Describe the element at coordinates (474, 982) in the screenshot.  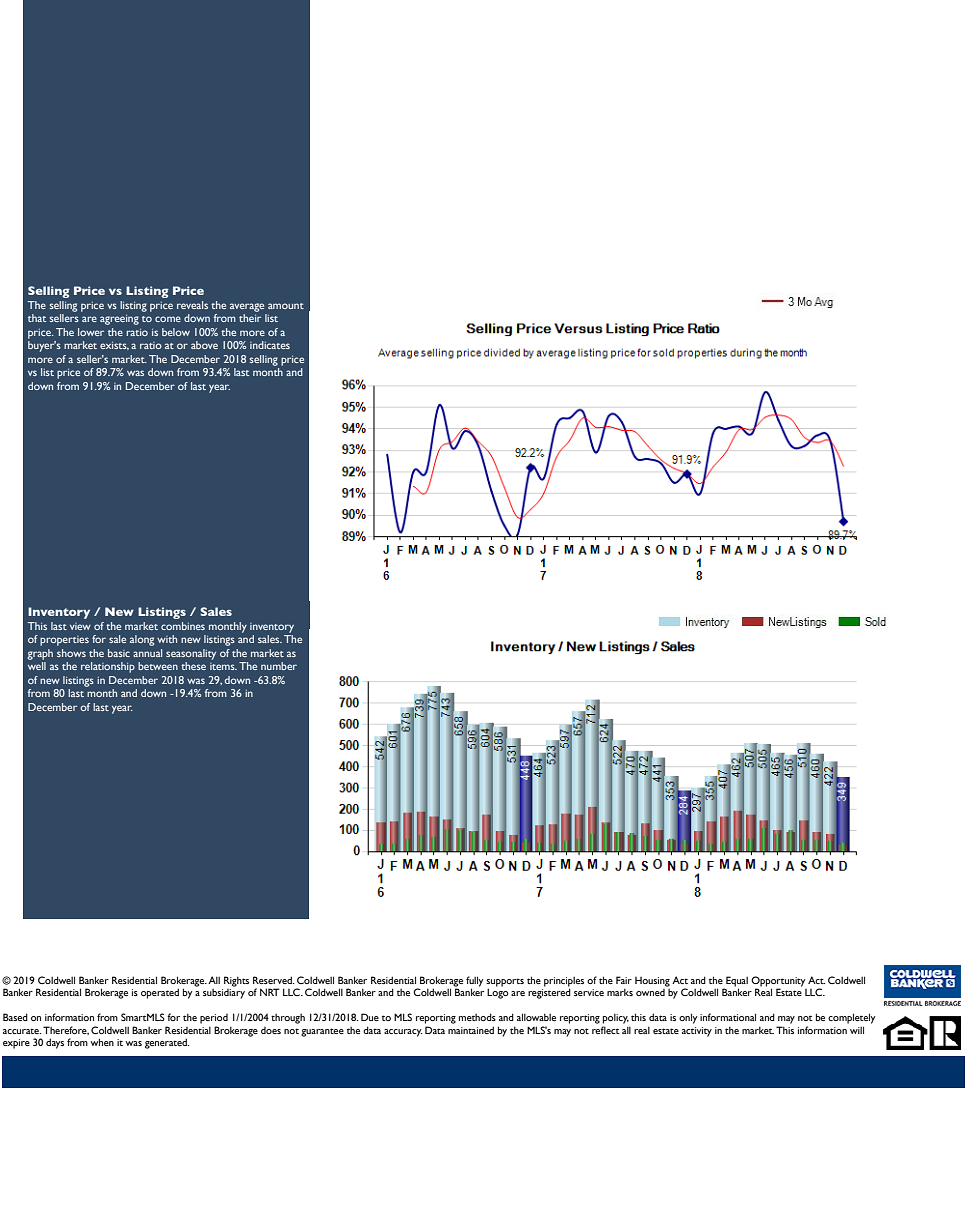
I see `fully` at that location.
